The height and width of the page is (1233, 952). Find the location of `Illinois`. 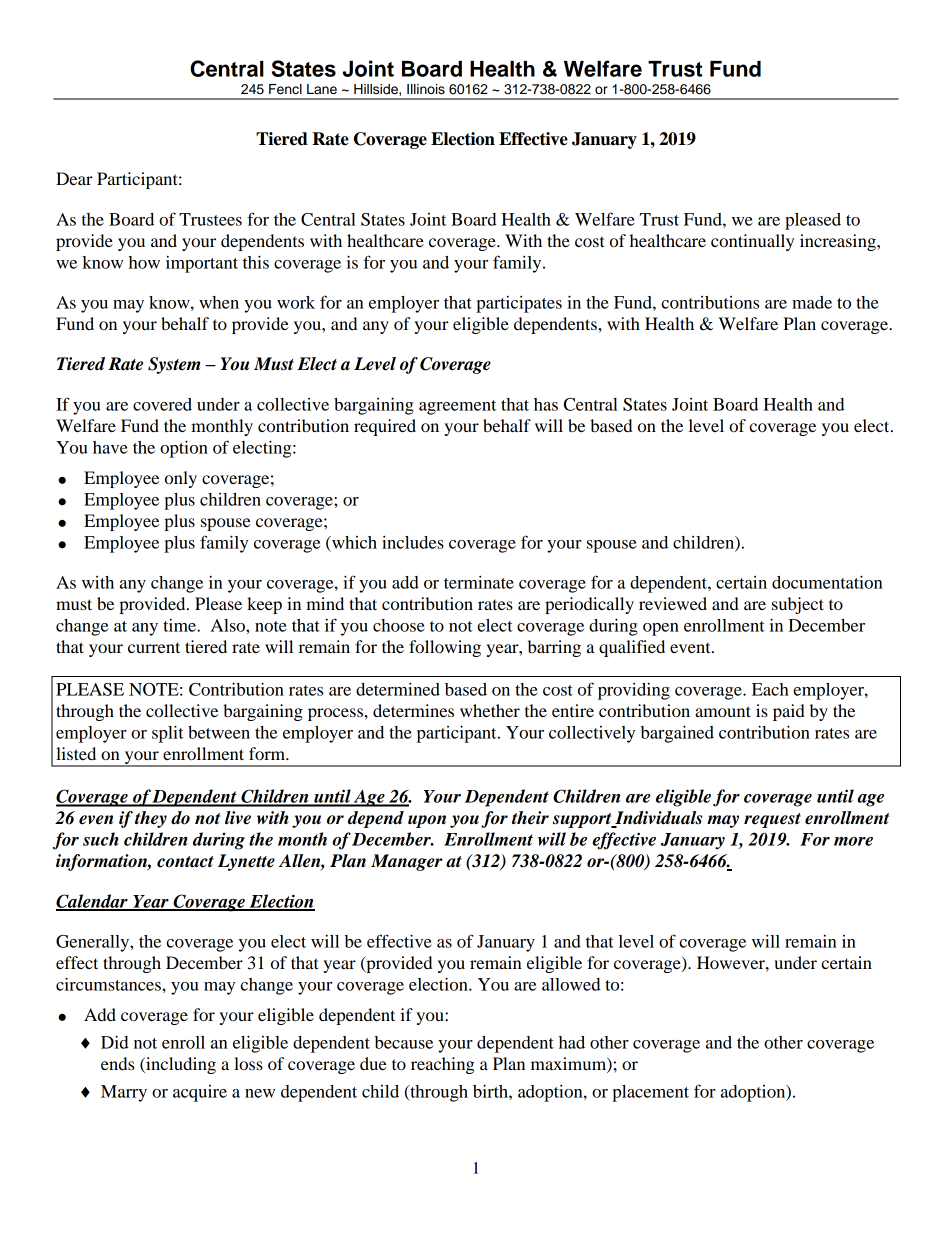

Illinois is located at coordinates (426, 89).
